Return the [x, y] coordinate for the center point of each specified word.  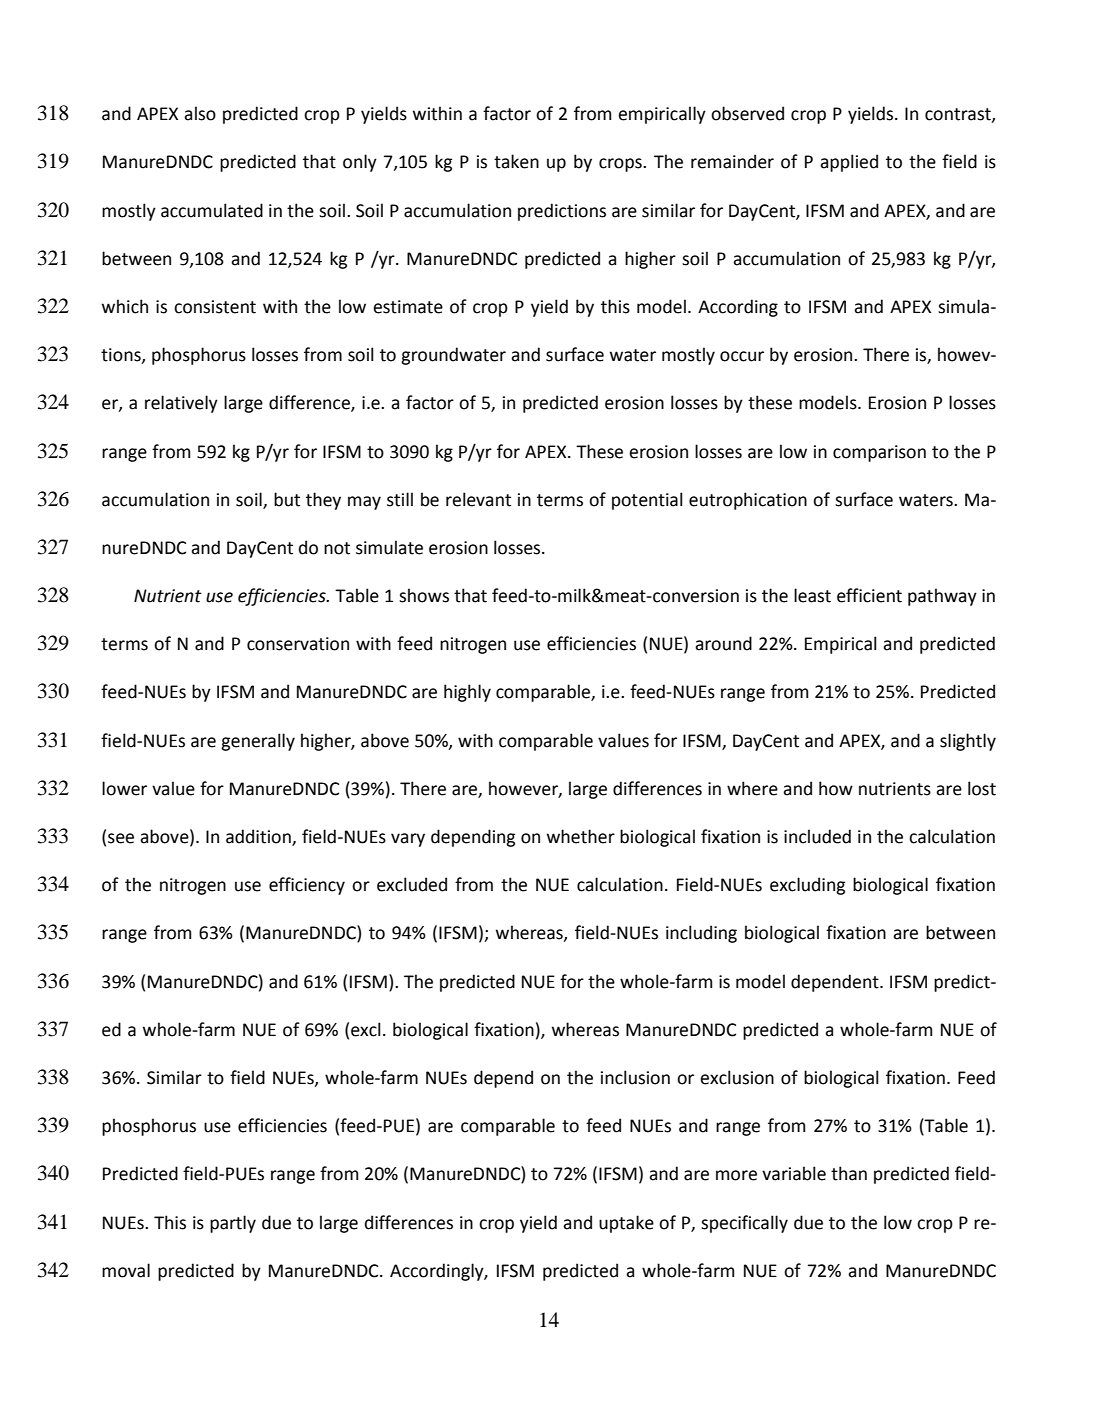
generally [258, 742]
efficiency [307, 886]
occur [742, 356]
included [817, 836]
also [200, 113]
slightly [968, 742]
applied [849, 163]
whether [581, 836]
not [337, 548]
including [701, 934]
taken [516, 161]
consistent [215, 307]
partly [233, 1224]
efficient [869, 595]
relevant [478, 499]
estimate [408, 307]
